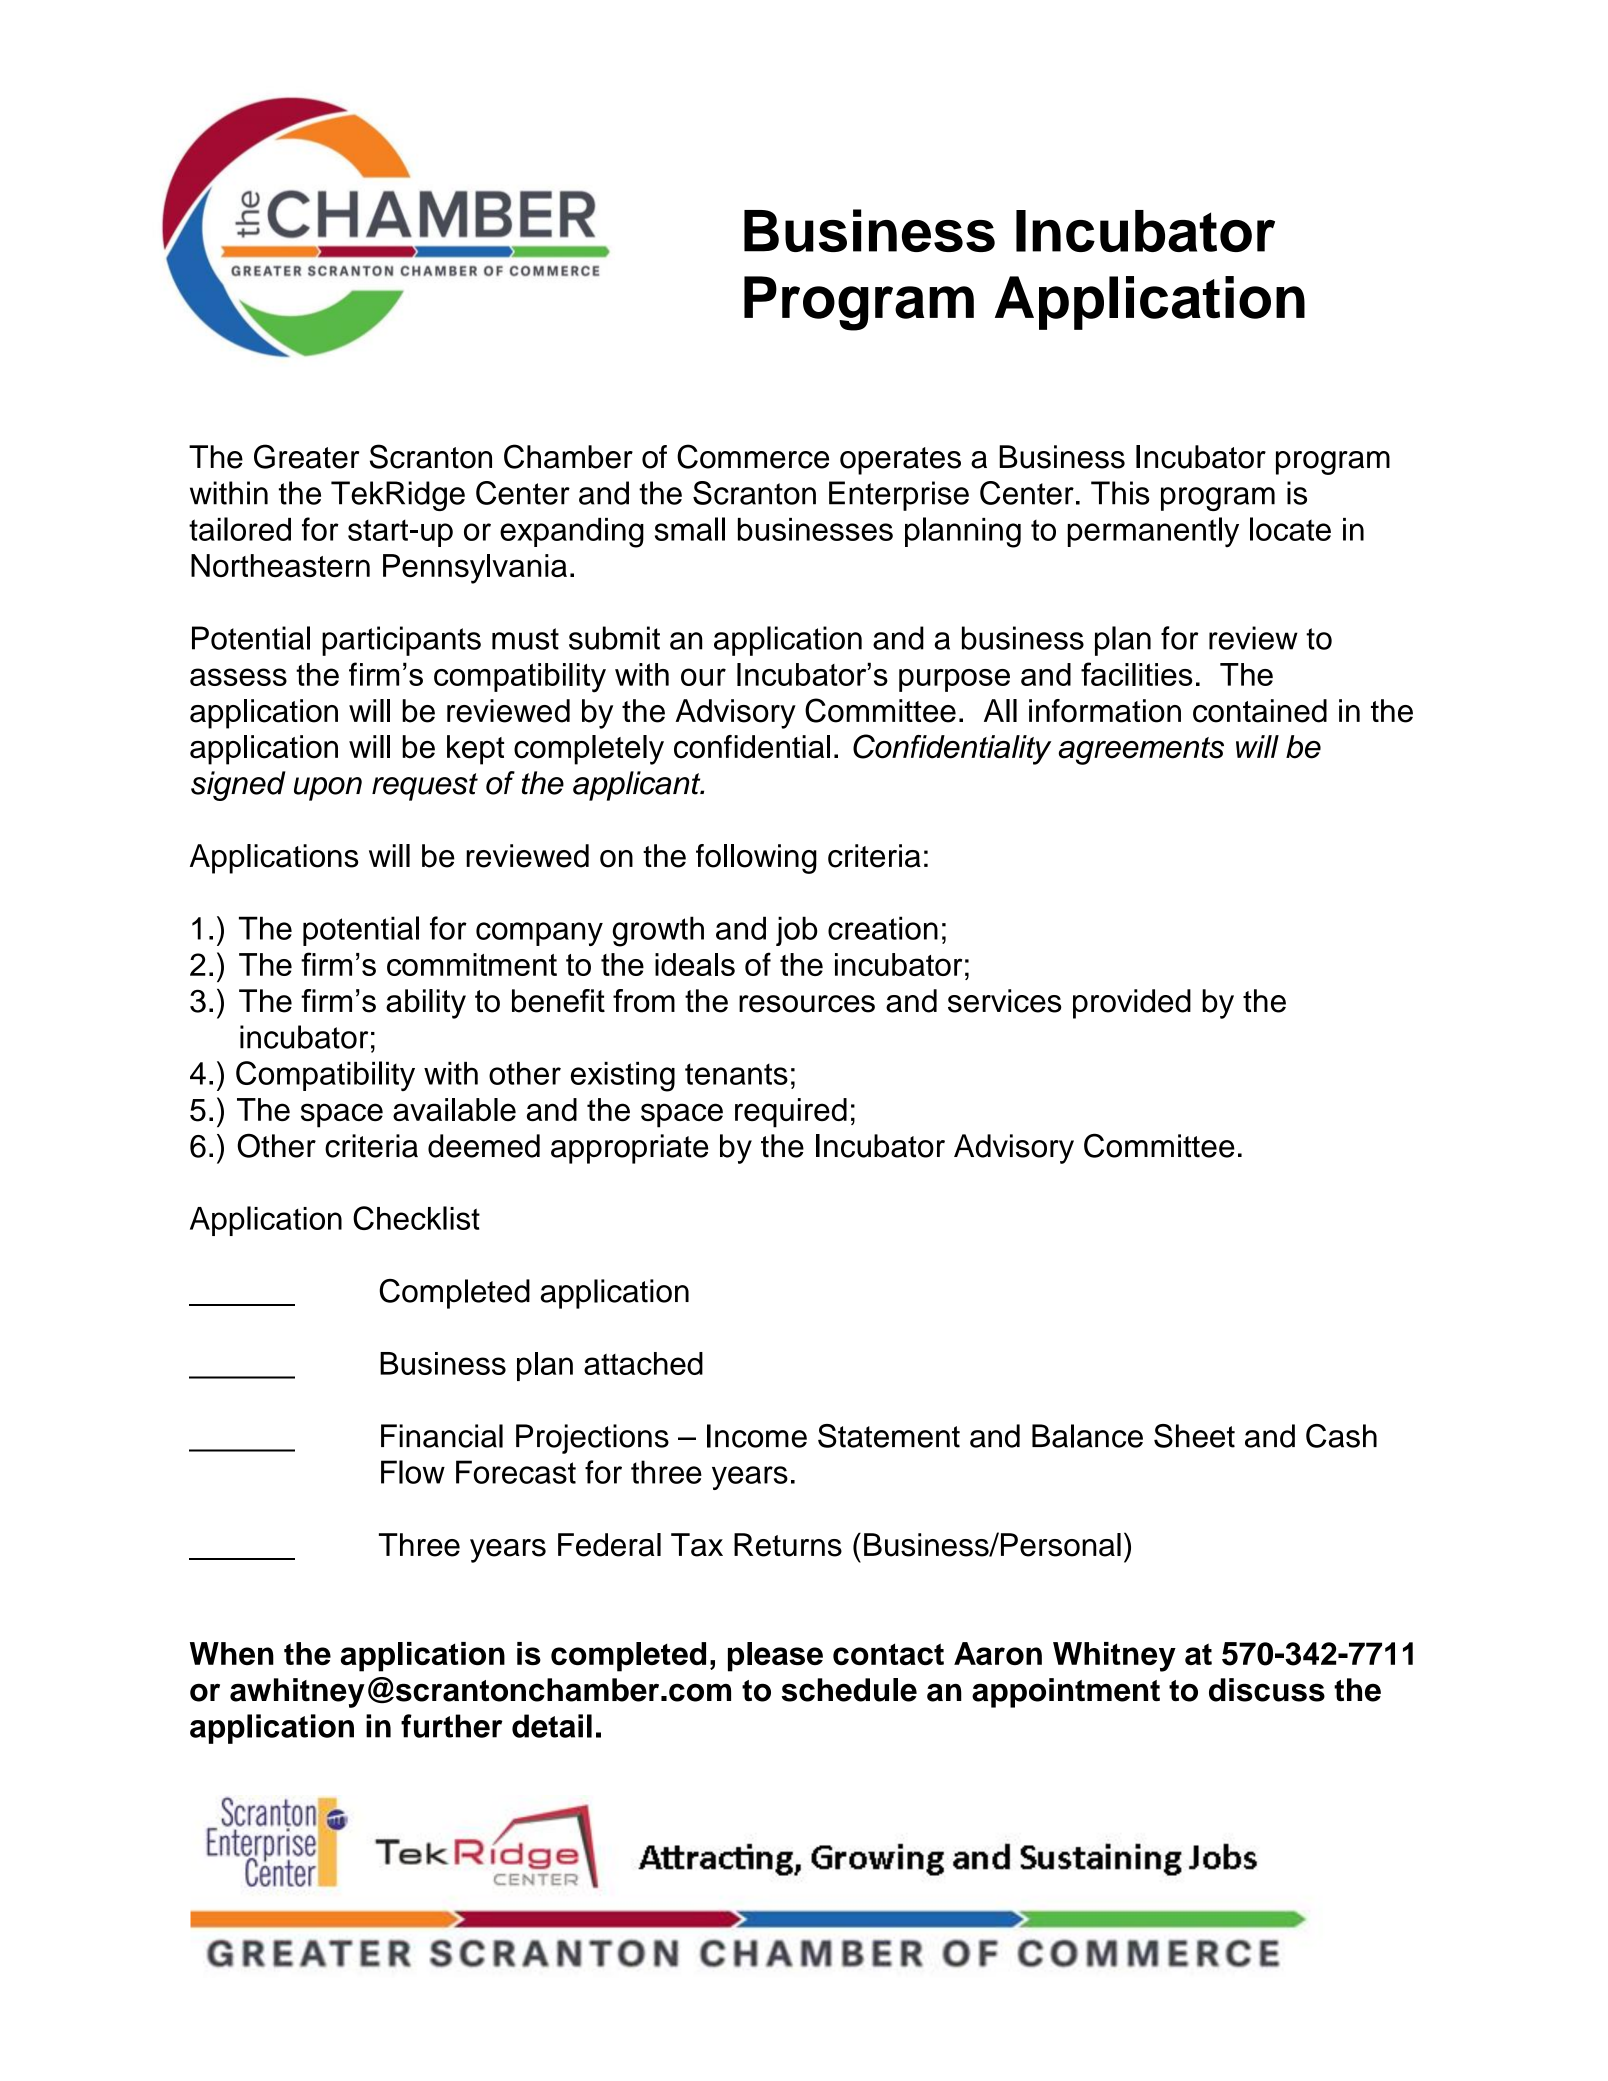 The image size is (1608, 2081). I want to click on Checklist, so click(416, 1218).
